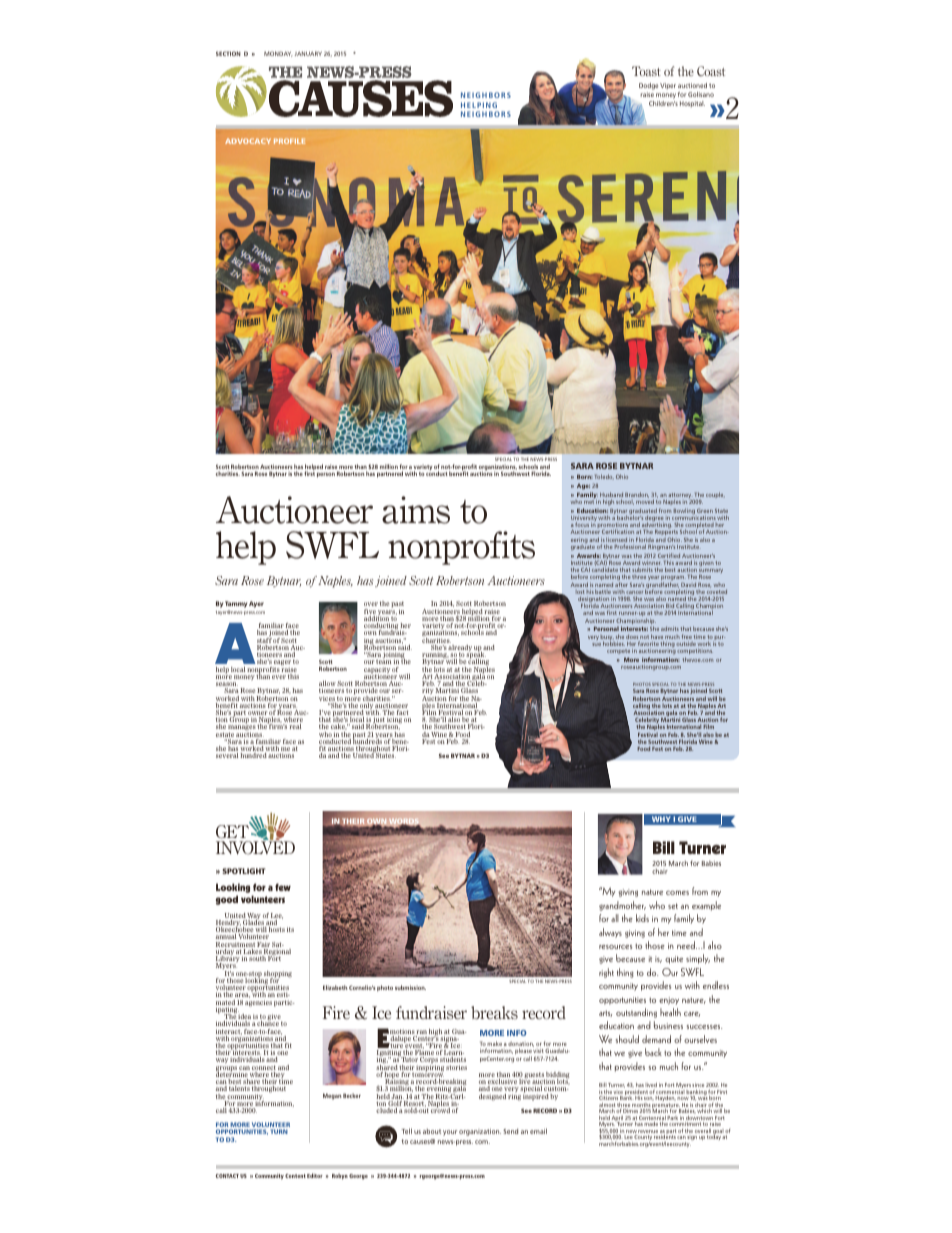 The width and height of the screenshot is (952, 1233). I want to click on comes, so click(677, 893).
